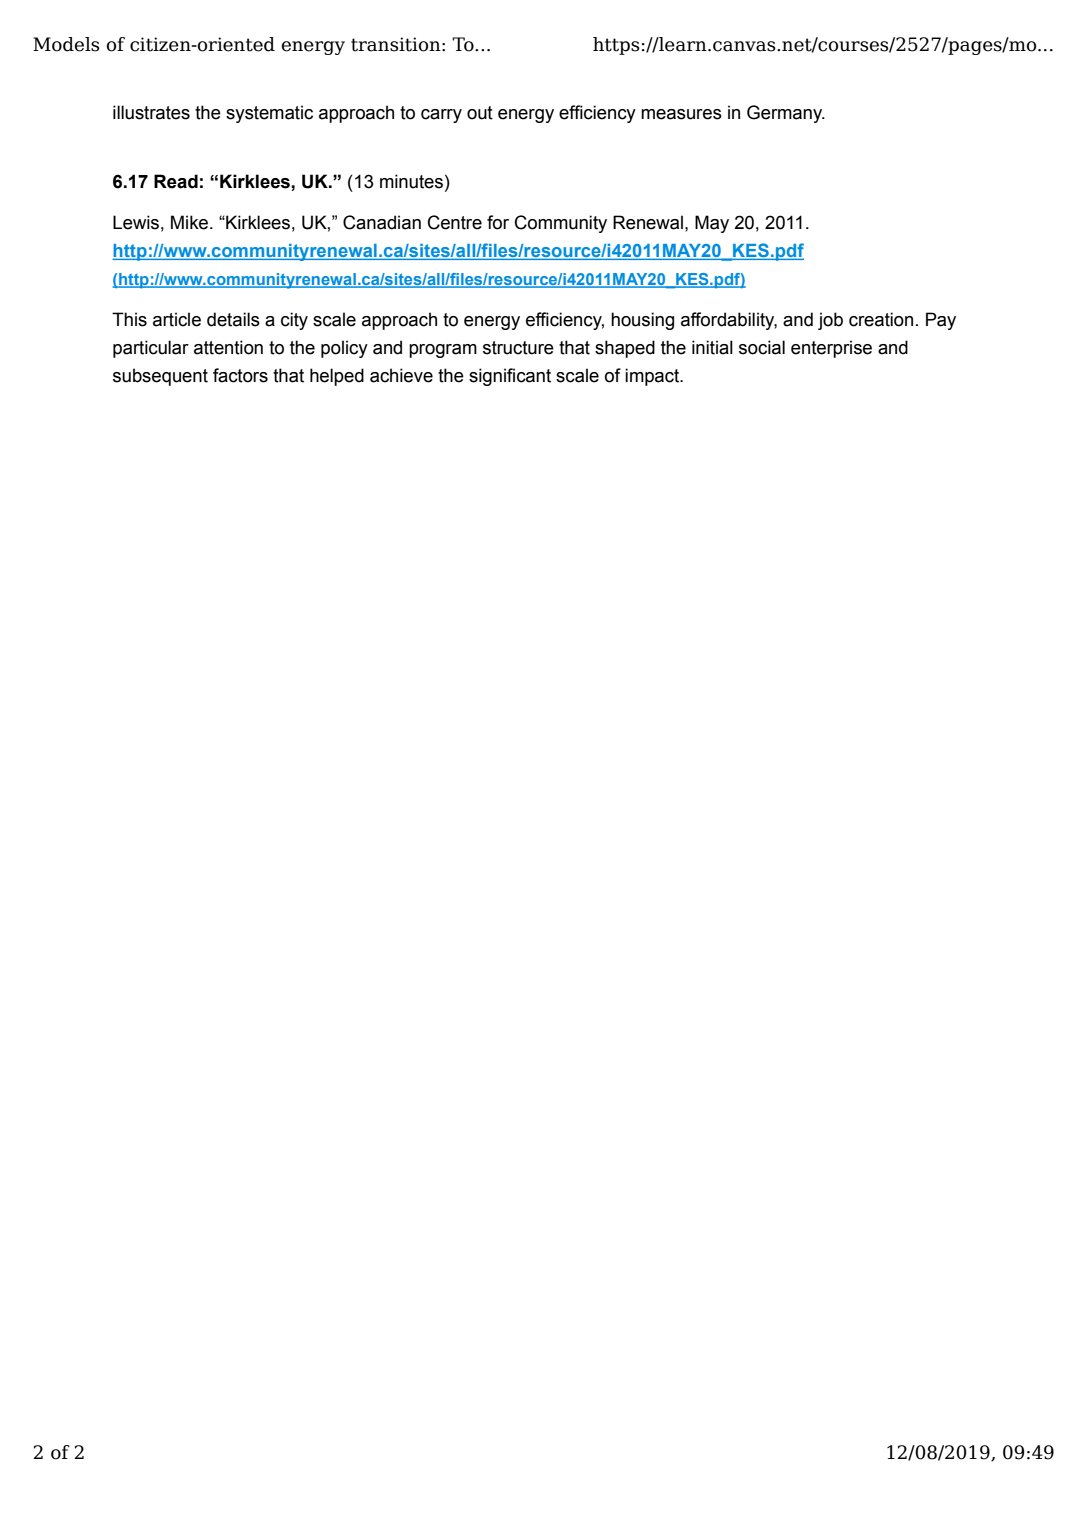  I want to click on creation, so click(881, 319).
